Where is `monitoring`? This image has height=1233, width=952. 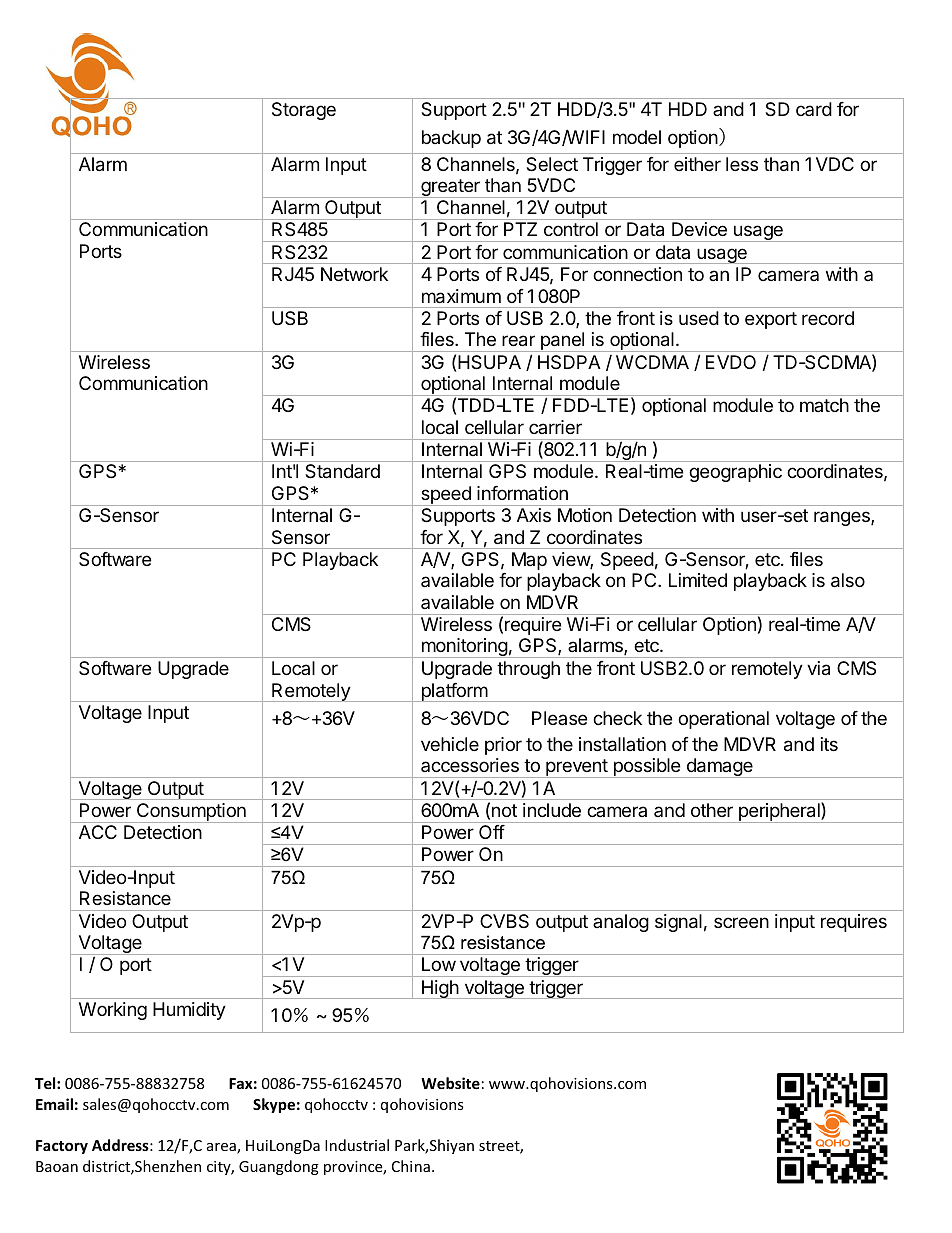
monitoring is located at coordinates (464, 648).
